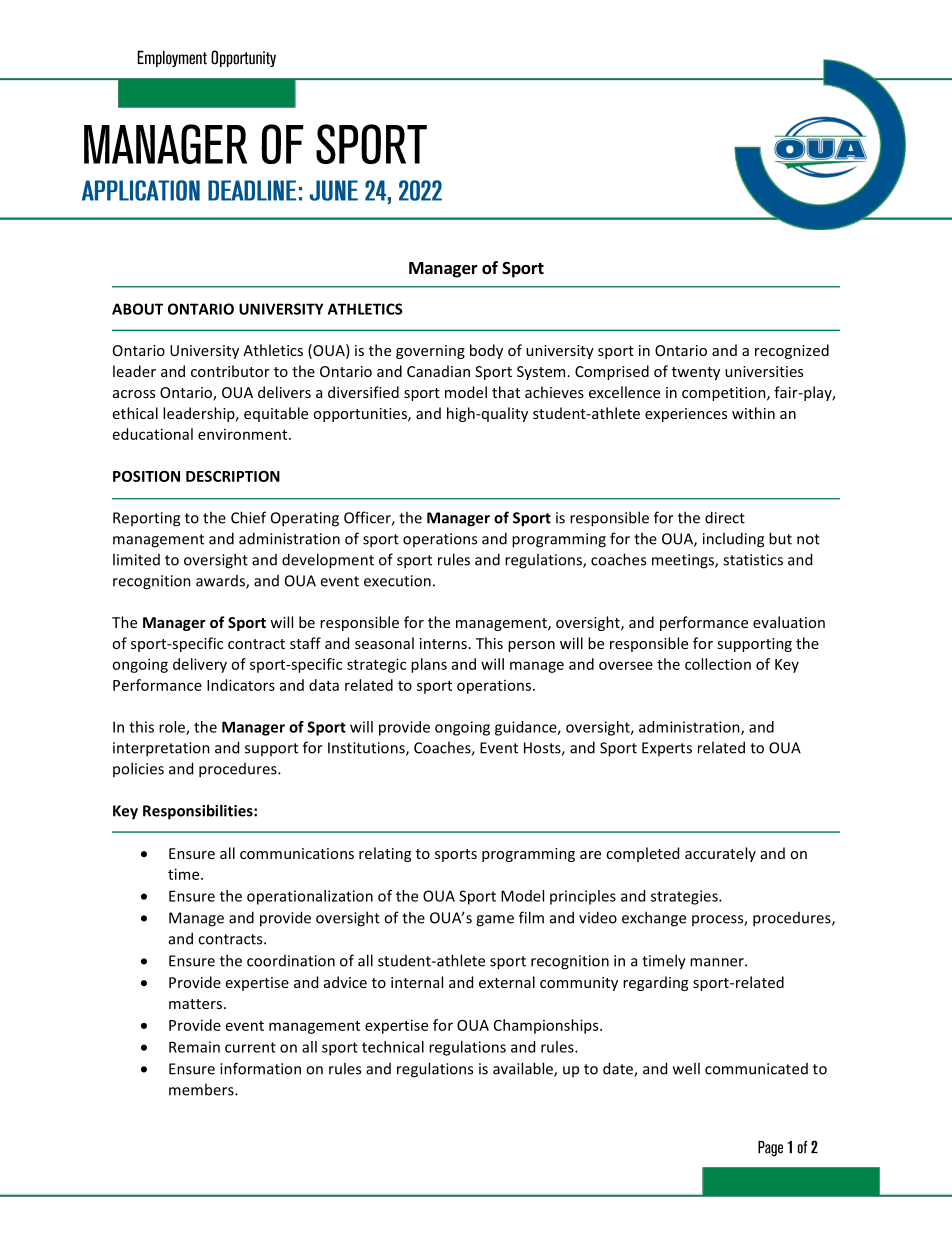  Describe the element at coordinates (725, 517) in the image. I see `direct` at that location.
